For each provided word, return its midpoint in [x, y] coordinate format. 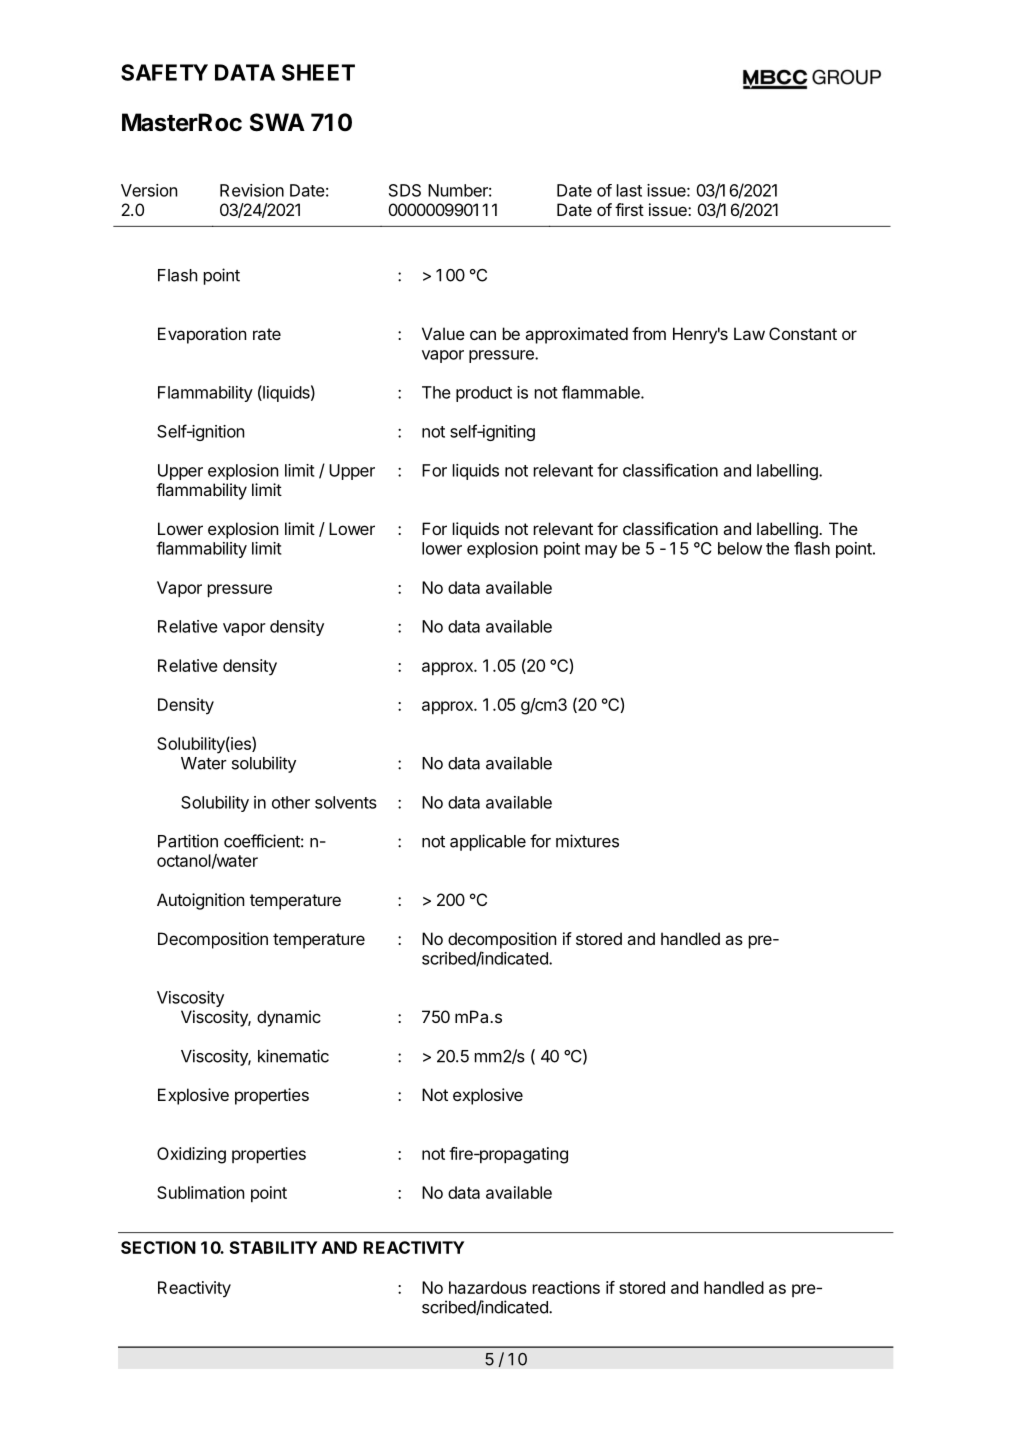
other [291, 802]
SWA [277, 122]
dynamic [289, 1018]
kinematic [293, 1056]
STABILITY [273, 1247]
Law [749, 333]
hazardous [488, 1287]
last [629, 190]
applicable [488, 842]
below [740, 548]
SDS [405, 190]
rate [267, 334]
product [484, 394]
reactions [566, 1287]
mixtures [587, 841]
